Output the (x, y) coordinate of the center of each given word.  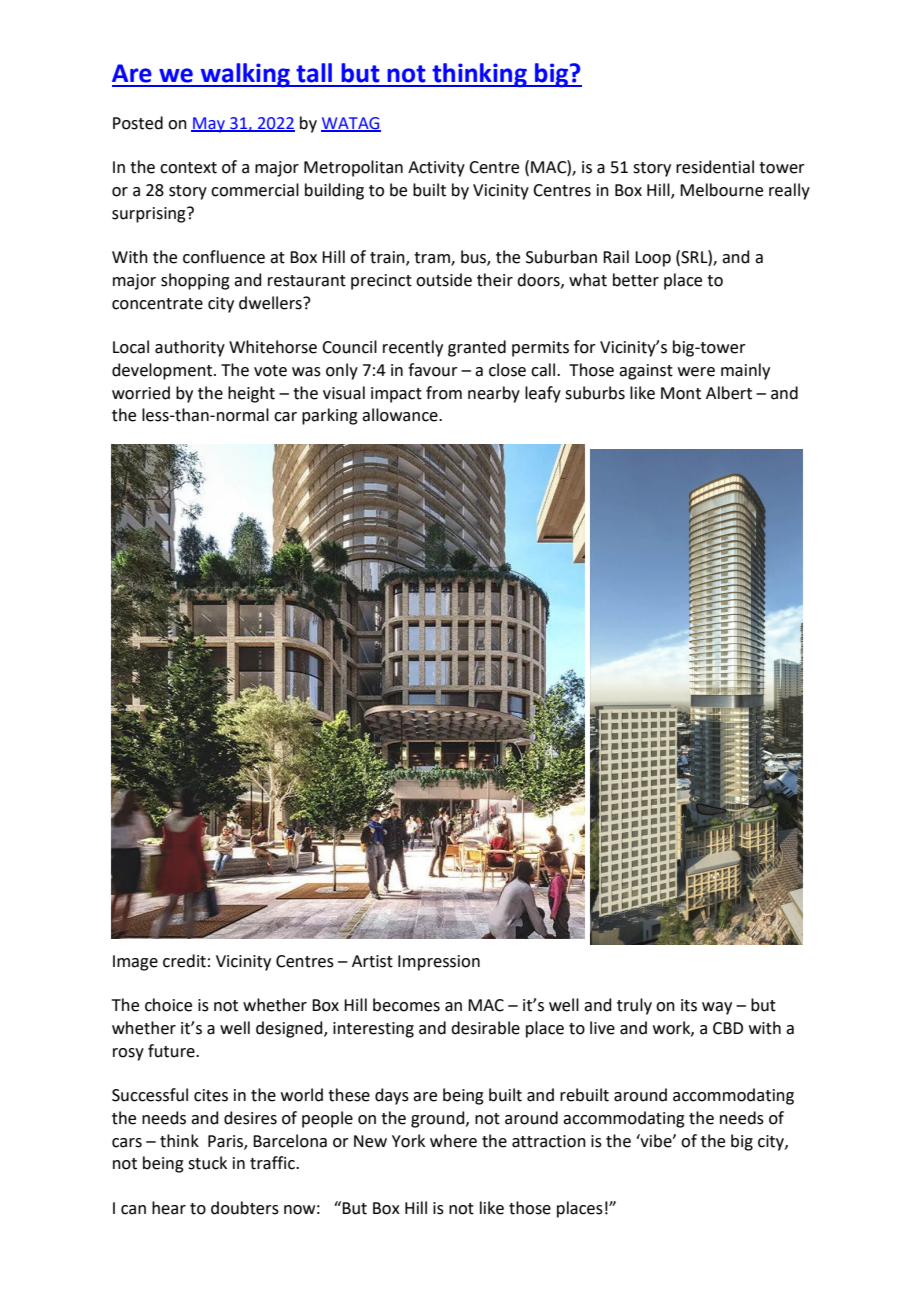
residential (715, 167)
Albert (729, 393)
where (453, 1141)
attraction (549, 1141)
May (209, 125)
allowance (401, 415)
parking (330, 416)
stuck (207, 1163)
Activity (436, 169)
